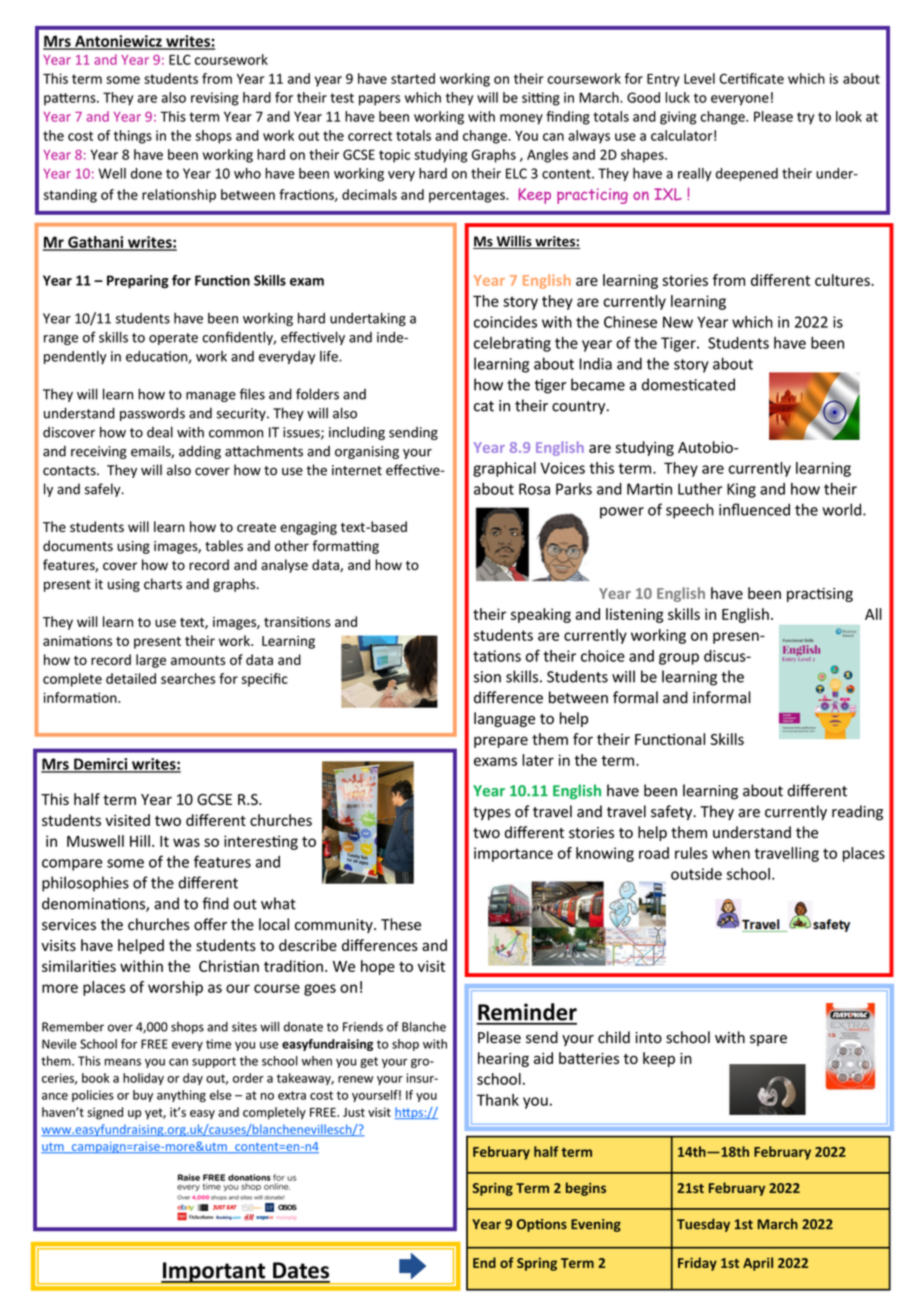  I want to click on things, so click(133, 137).
